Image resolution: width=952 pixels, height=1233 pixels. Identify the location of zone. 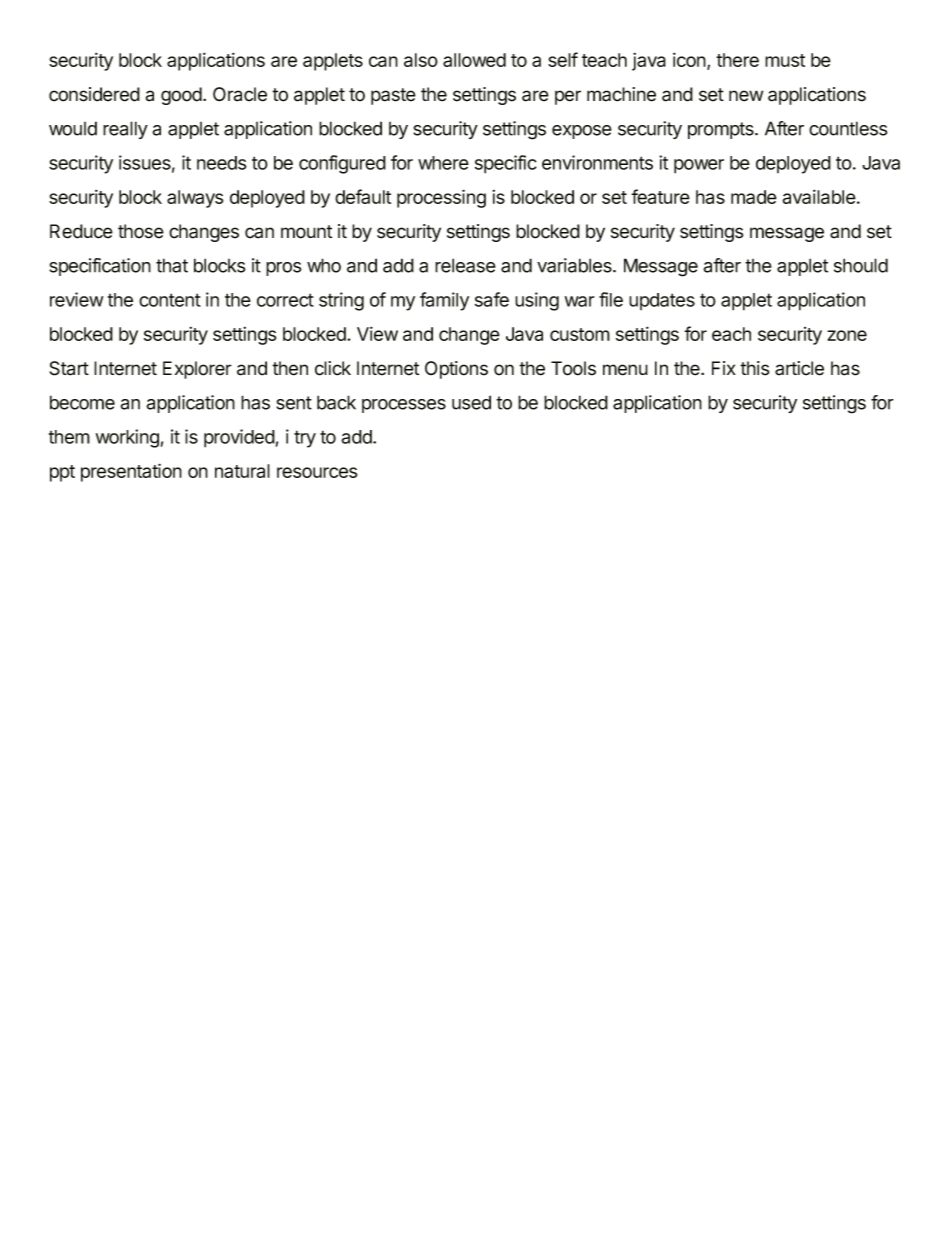
(847, 335).
